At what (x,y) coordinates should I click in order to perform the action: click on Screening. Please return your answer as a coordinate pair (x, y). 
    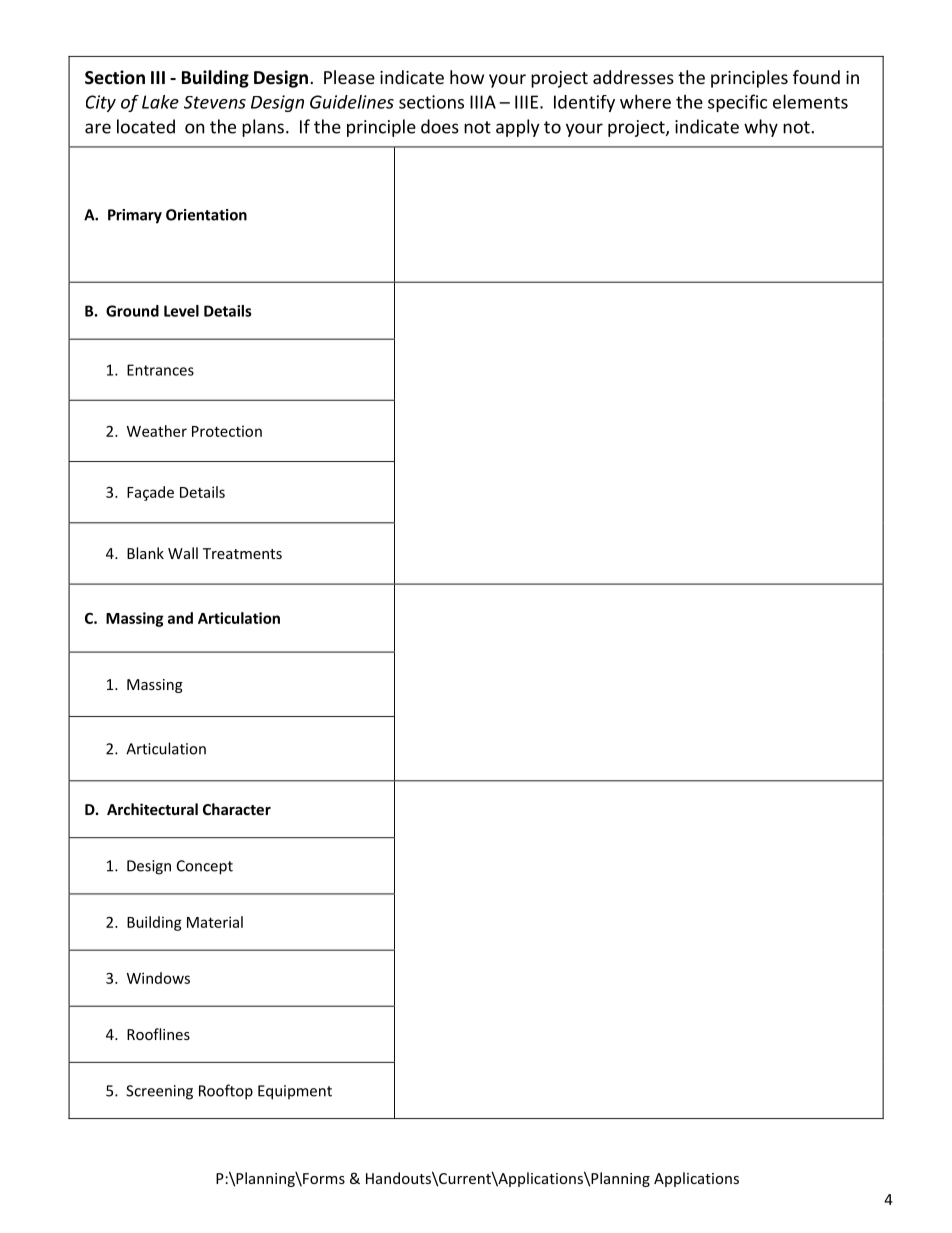
    Looking at the image, I should click on (159, 1092).
